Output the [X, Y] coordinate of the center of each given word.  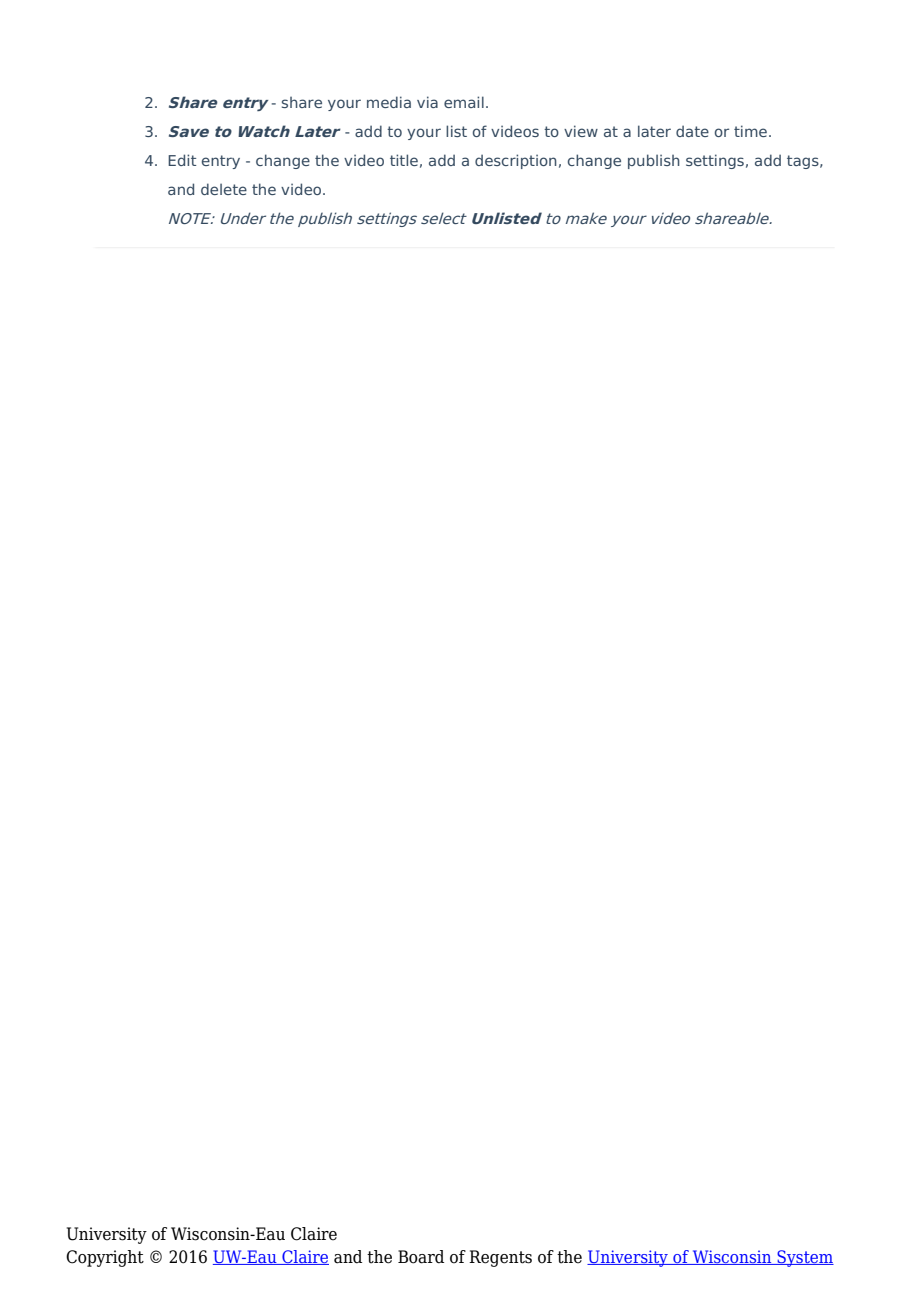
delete [224, 189]
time [750, 131]
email [464, 102]
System [804, 1258]
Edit [182, 160]
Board [421, 1257]
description [516, 161]
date [692, 131]
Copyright [105, 1258]
